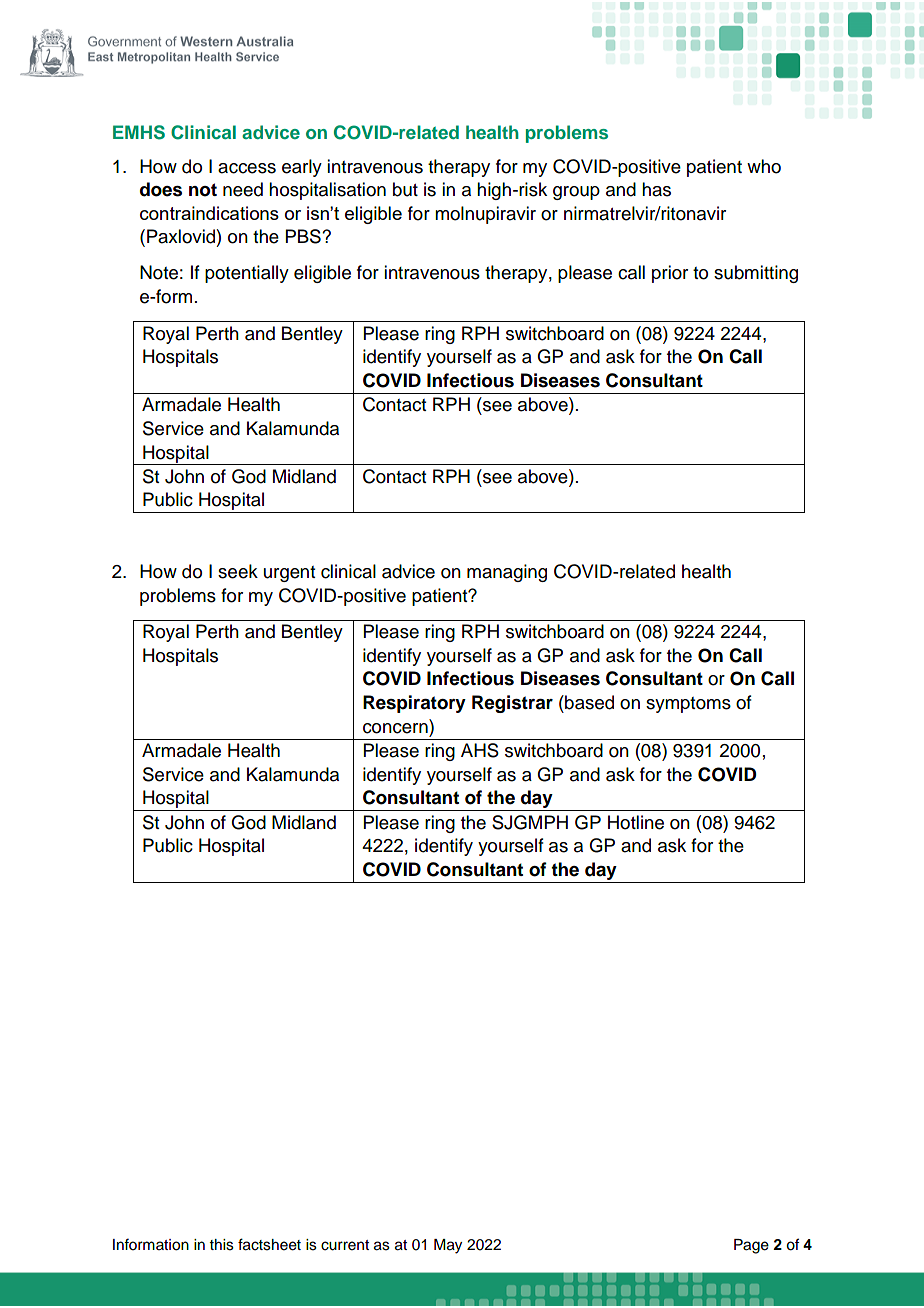 The width and height of the screenshot is (924, 1308). What do you see at coordinates (414, 704) in the screenshot?
I see `Respiratory` at bounding box center [414, 704].
